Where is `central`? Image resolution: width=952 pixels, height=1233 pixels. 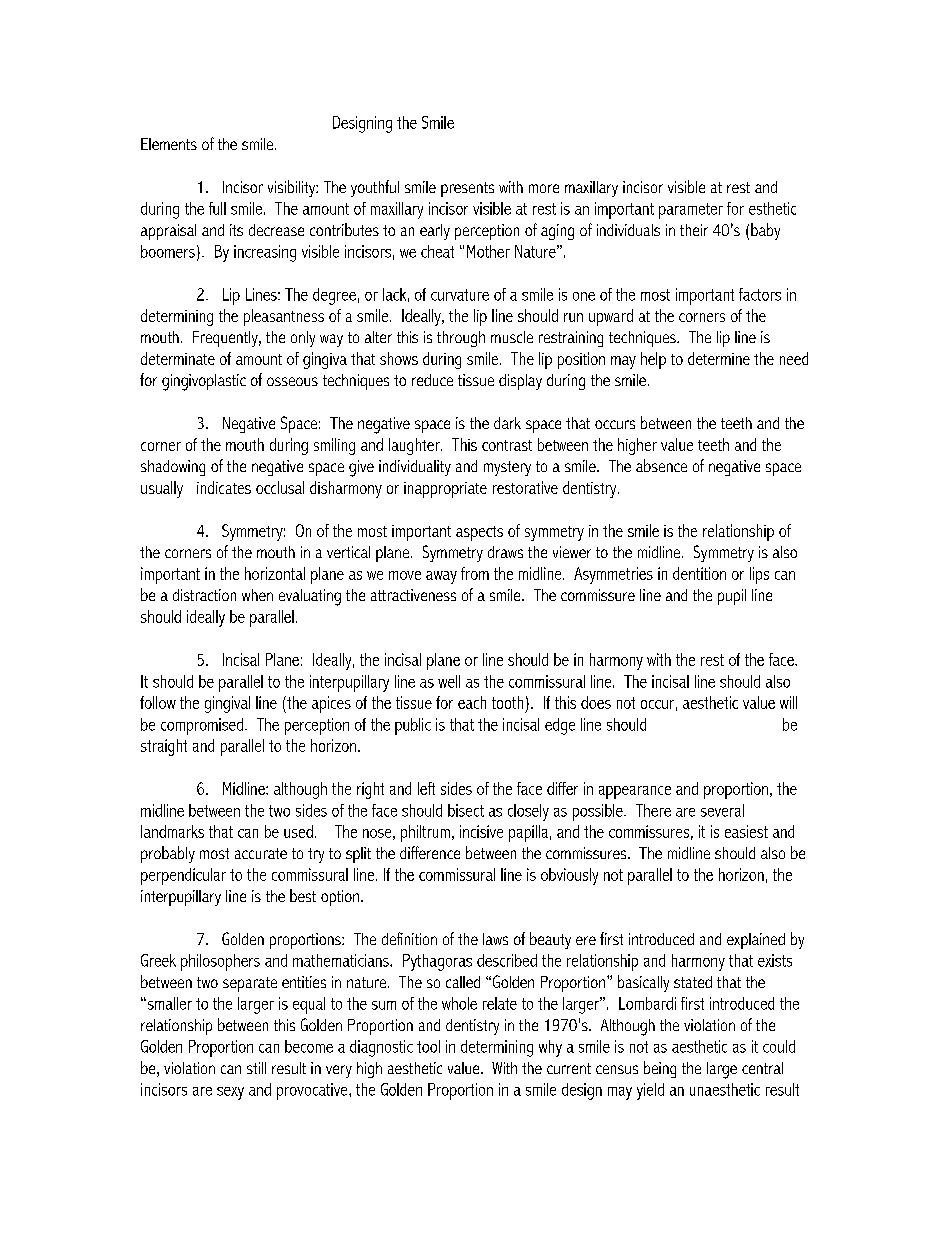
central is located at coordinates (762, 1068).
